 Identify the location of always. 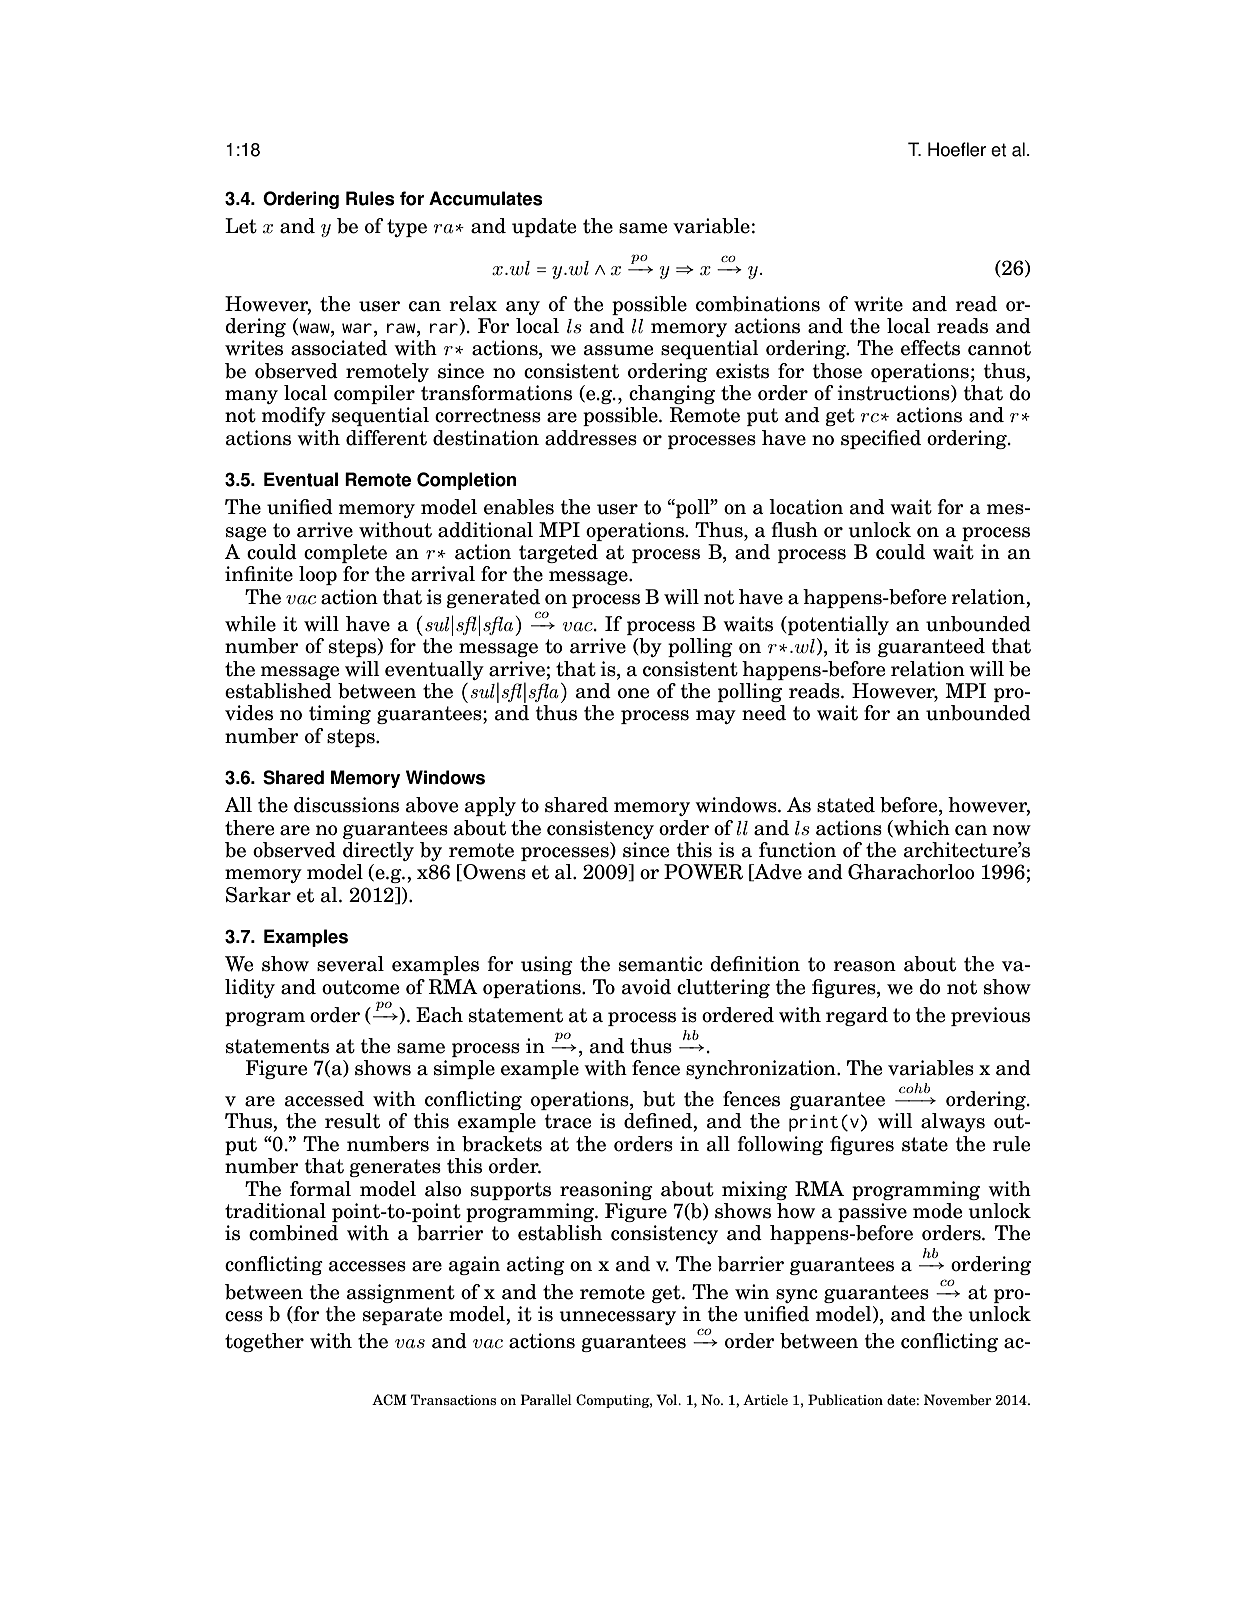
(953, 1122).
